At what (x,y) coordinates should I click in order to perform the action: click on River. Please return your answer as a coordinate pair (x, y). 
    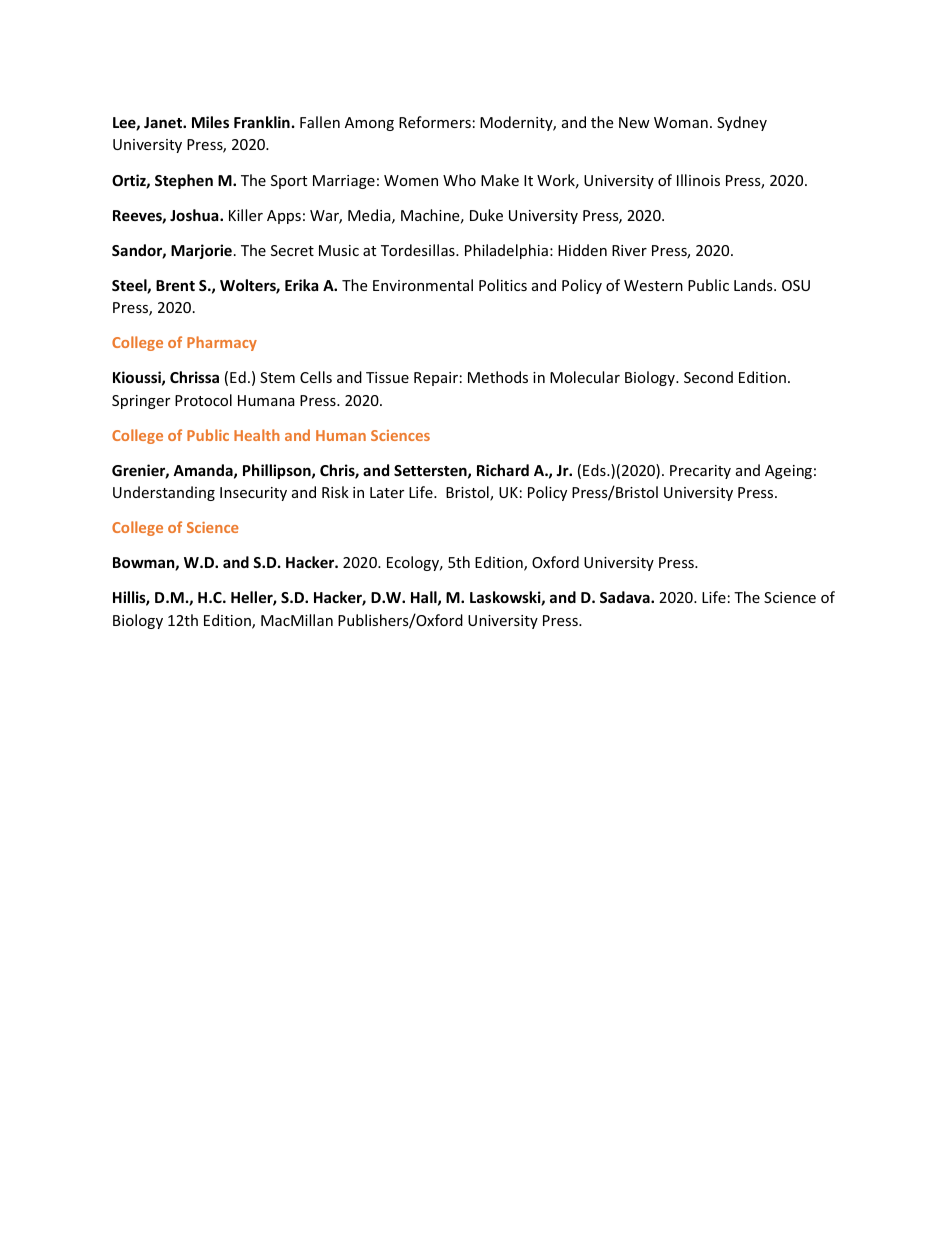
    Looking at the image, I should click on (629, 250).
